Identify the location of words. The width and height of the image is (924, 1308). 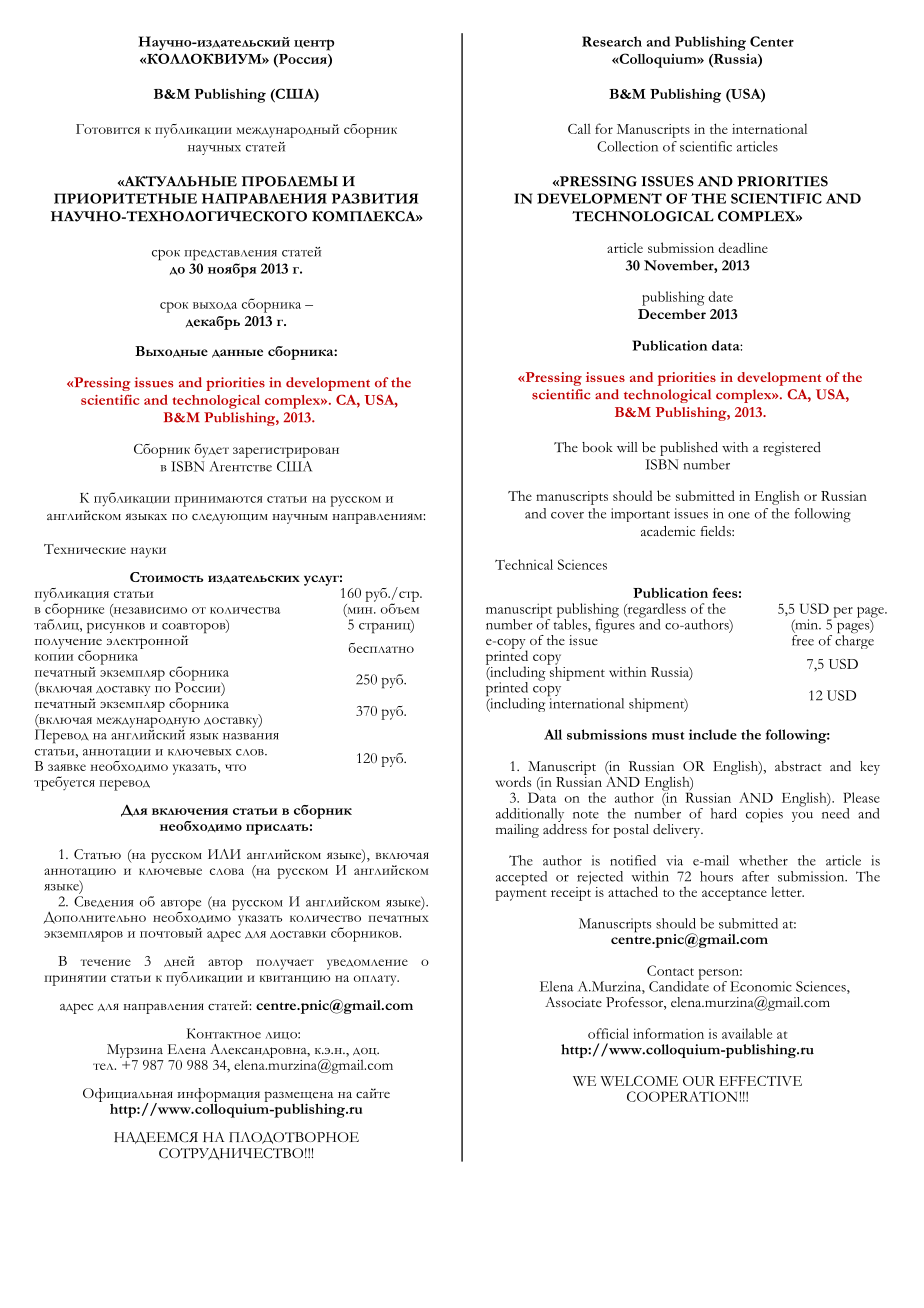
(513, 781).
